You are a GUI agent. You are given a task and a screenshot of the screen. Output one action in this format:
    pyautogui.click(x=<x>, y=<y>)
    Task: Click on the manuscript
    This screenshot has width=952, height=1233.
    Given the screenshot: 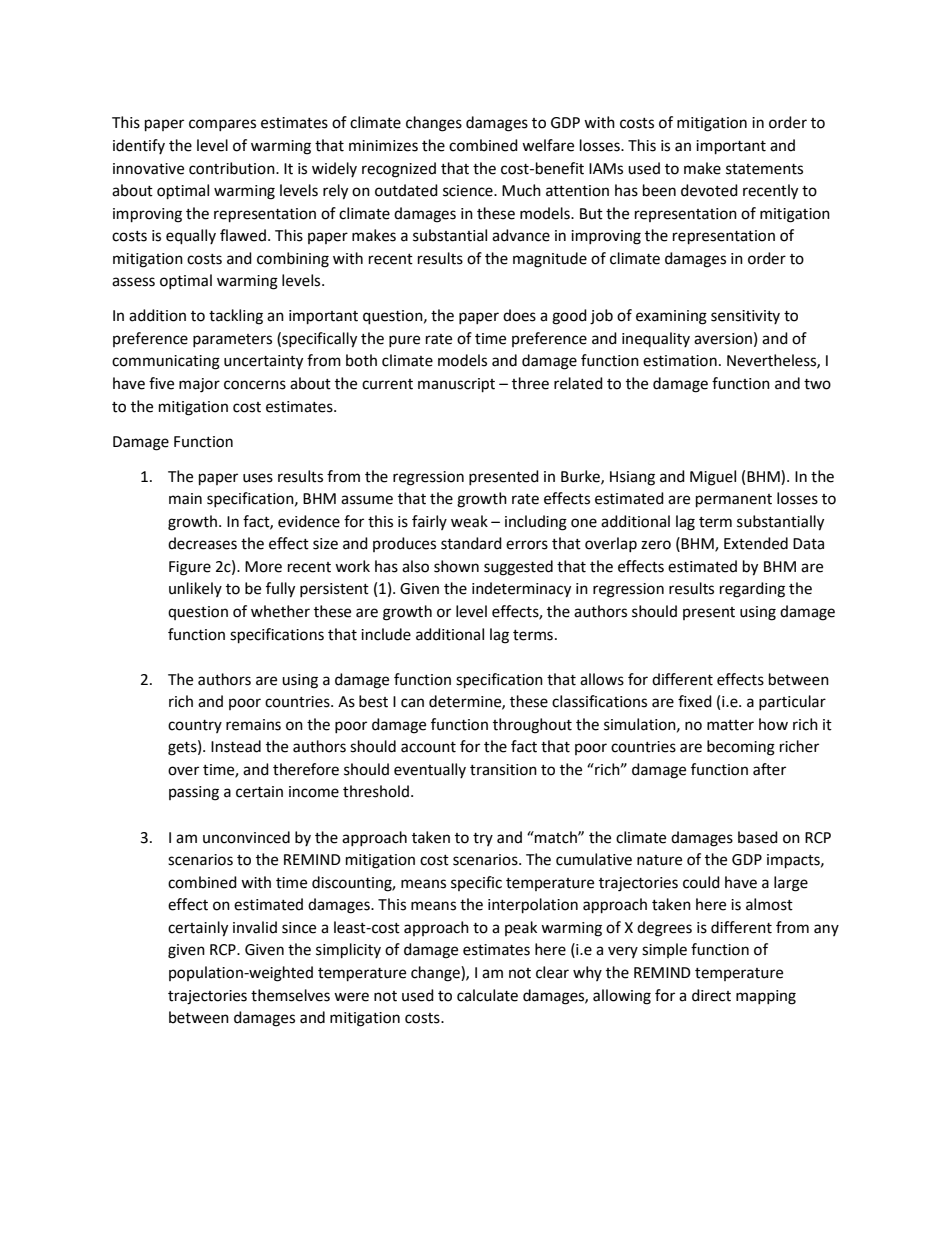 What is the action you would take?
    pyautogui.click(x=456, y=385)
